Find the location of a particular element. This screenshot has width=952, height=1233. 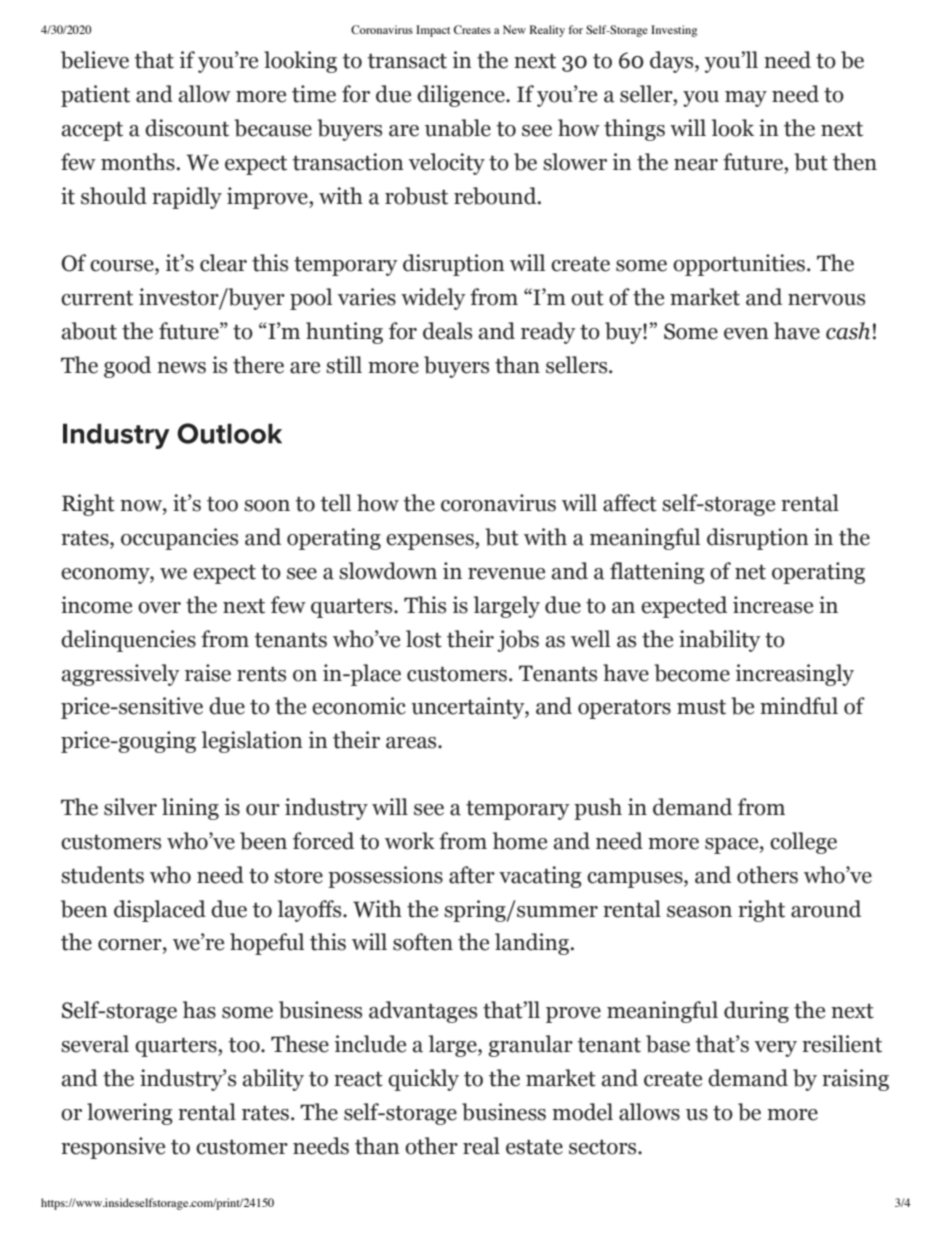

increase is located at coordinates (773, 605).
